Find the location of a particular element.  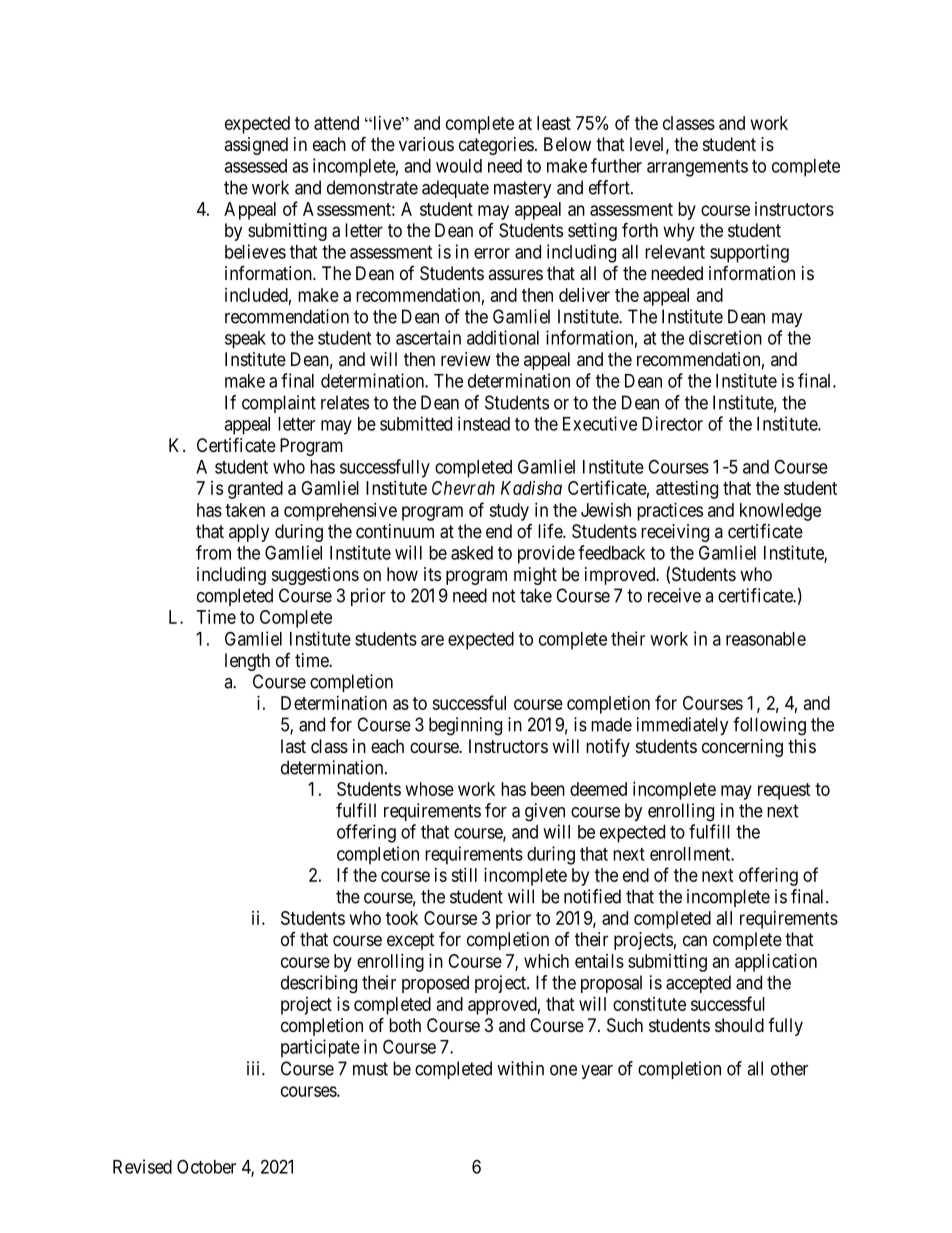

within is located at coordinates (520, 1068).
